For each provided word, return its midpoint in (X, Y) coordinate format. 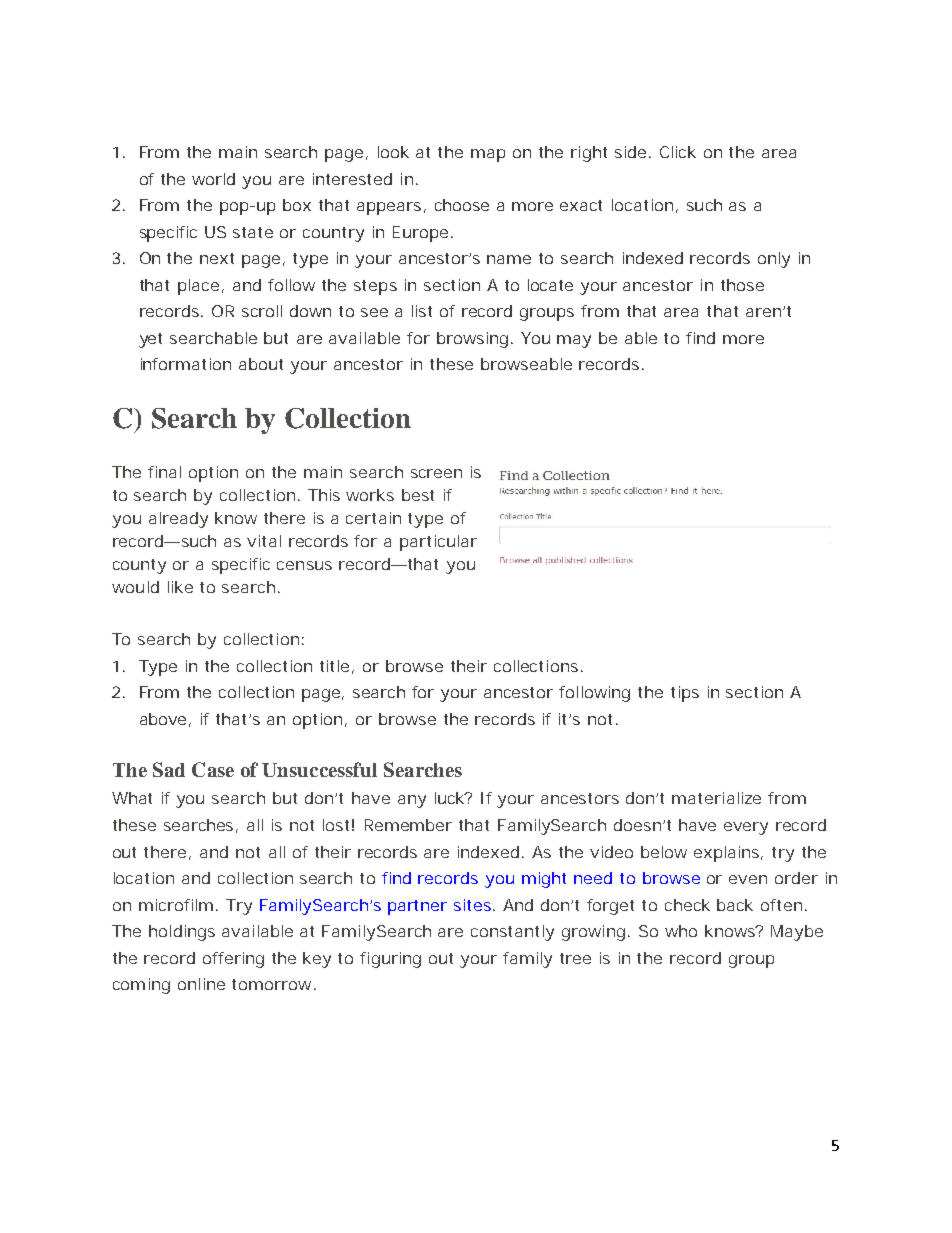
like (180, 587)
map (488, 155)
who (681, 931)
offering (233, 960)
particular (438, 543)
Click (678, 152)
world (213, 179)
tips (685, 694)
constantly (512, 933)
